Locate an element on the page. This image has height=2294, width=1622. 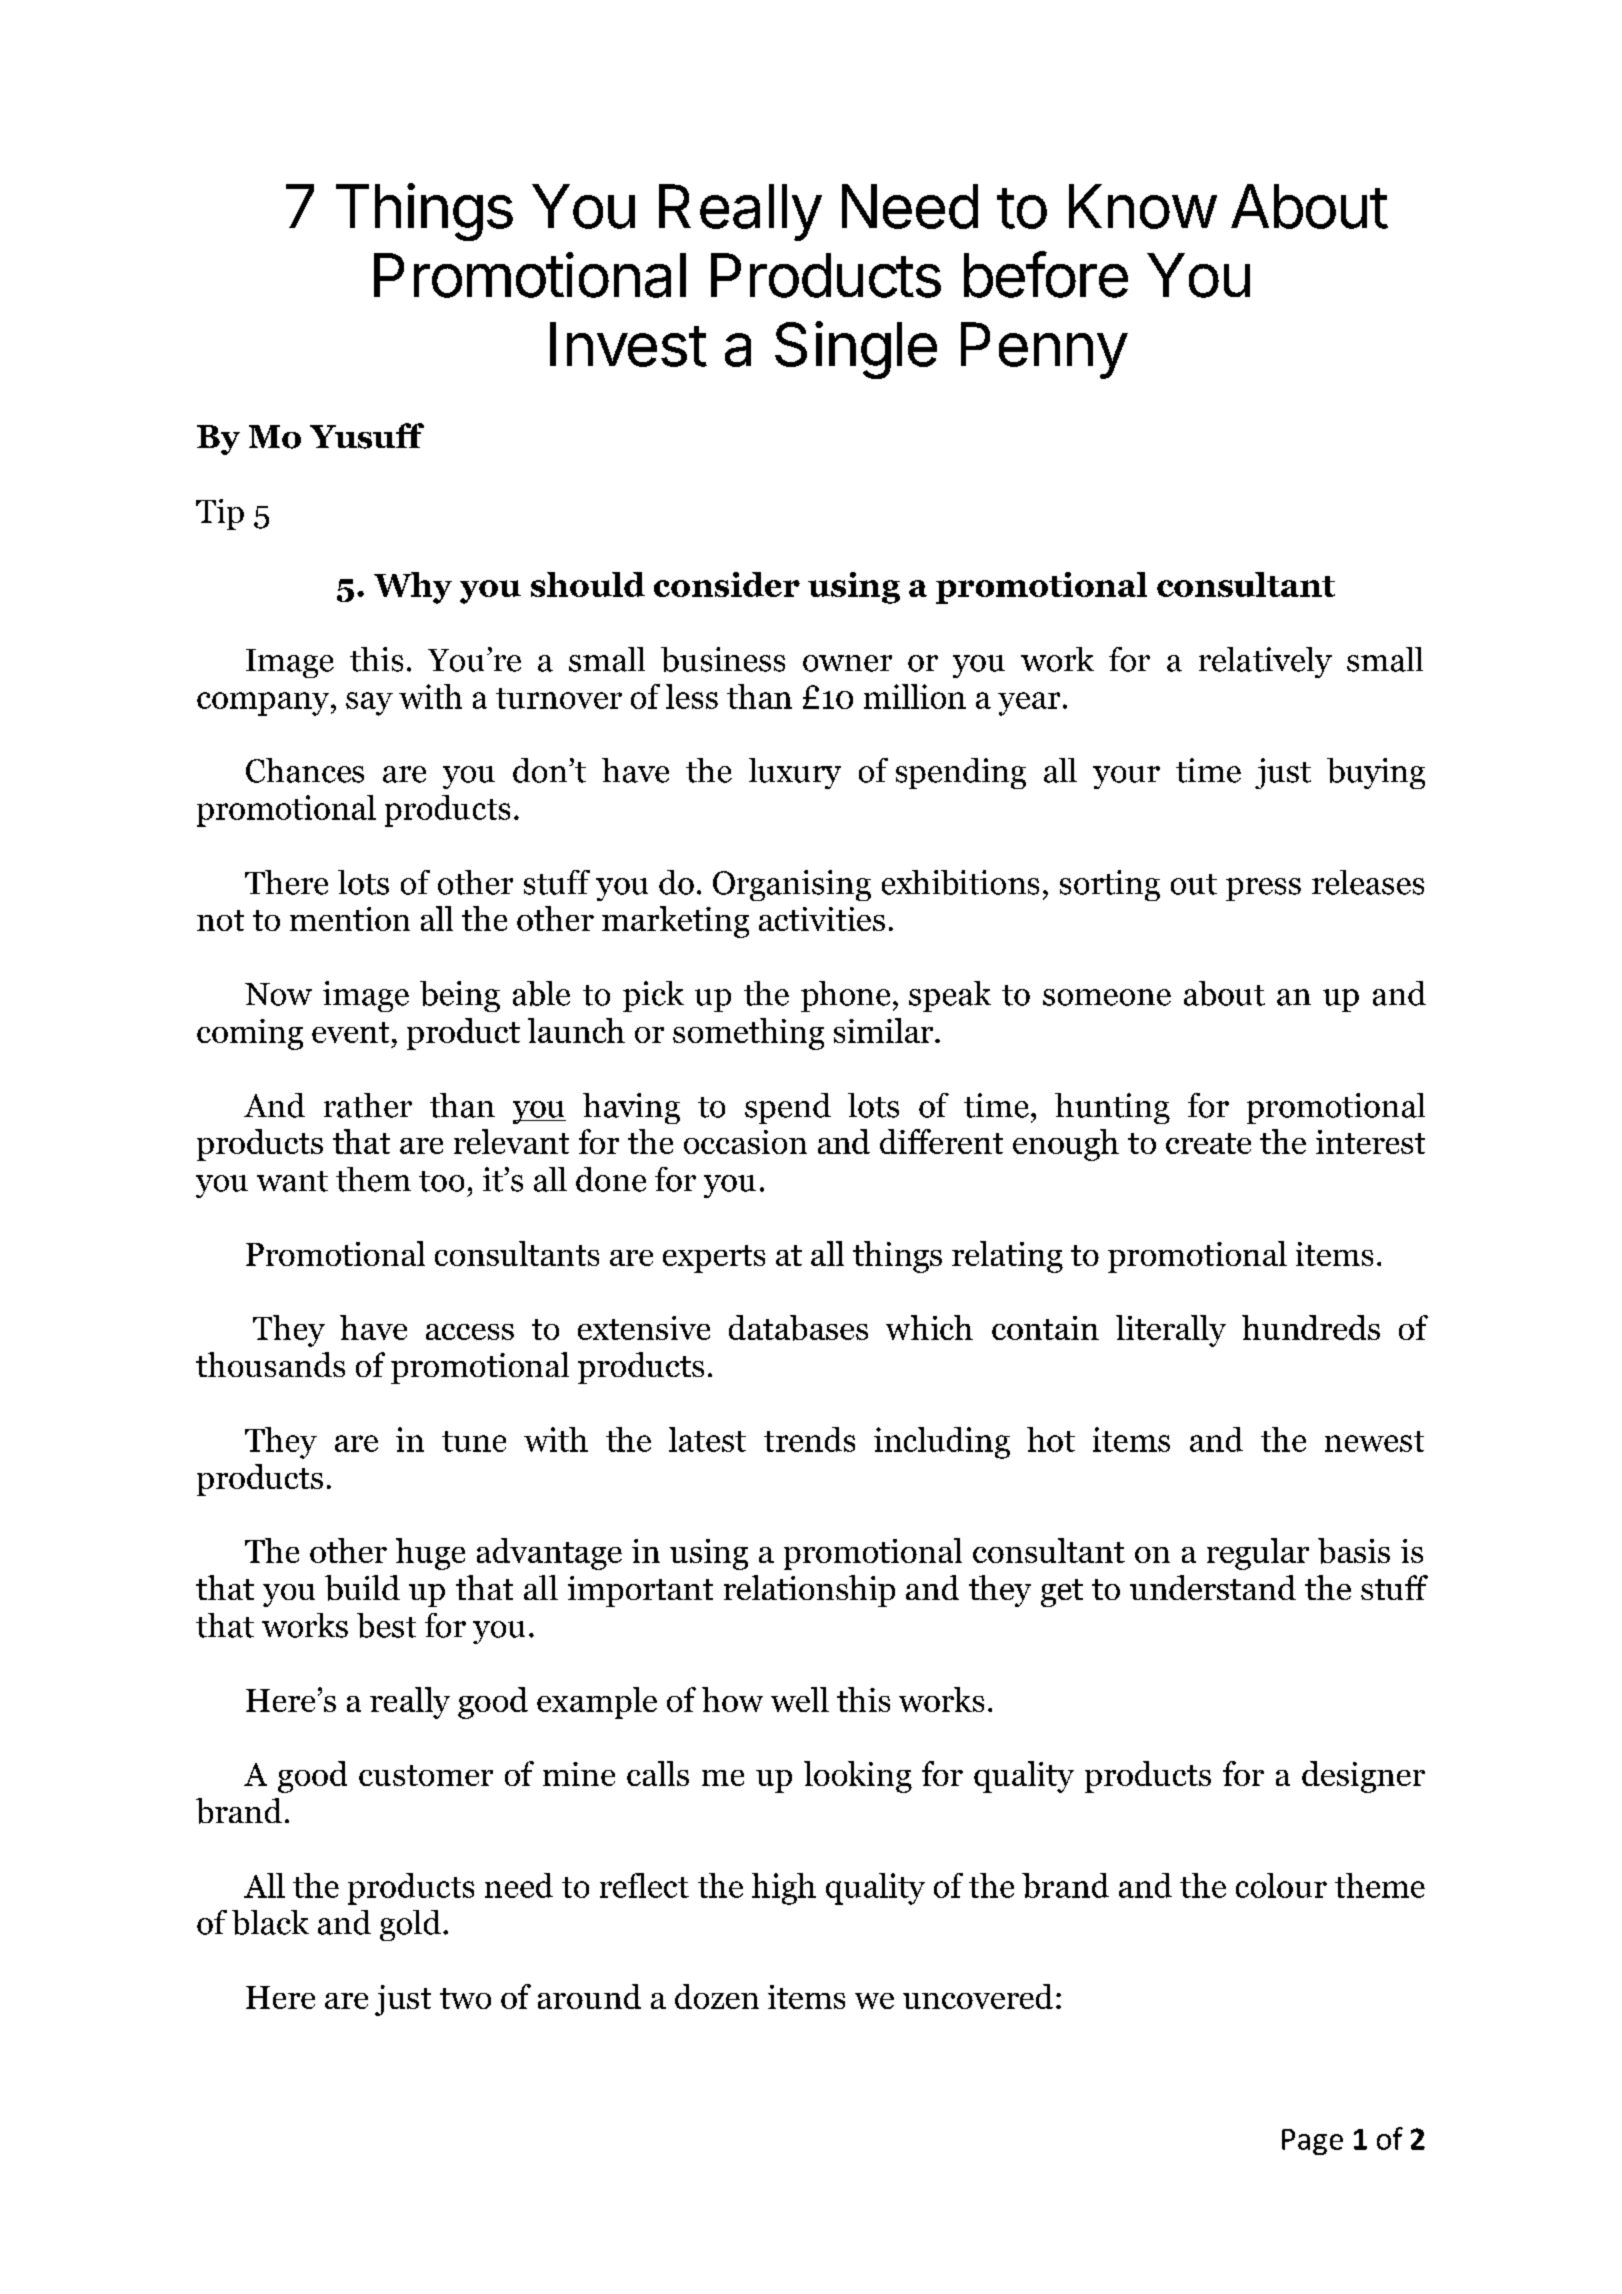
occasion is located at coordinates (745, 1142).
